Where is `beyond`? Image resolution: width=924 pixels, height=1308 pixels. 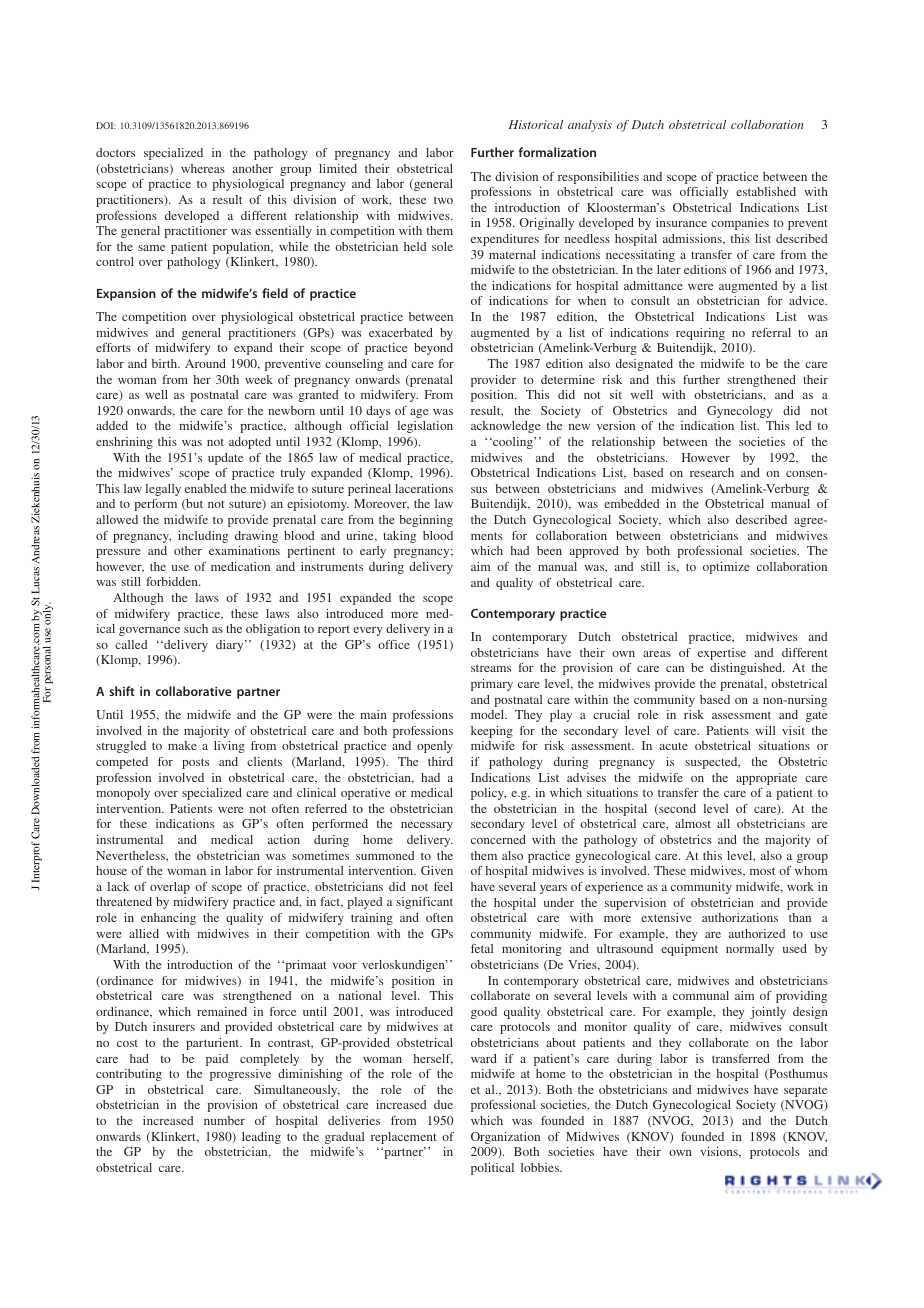 beyond is located at coordinates (433, 349).
